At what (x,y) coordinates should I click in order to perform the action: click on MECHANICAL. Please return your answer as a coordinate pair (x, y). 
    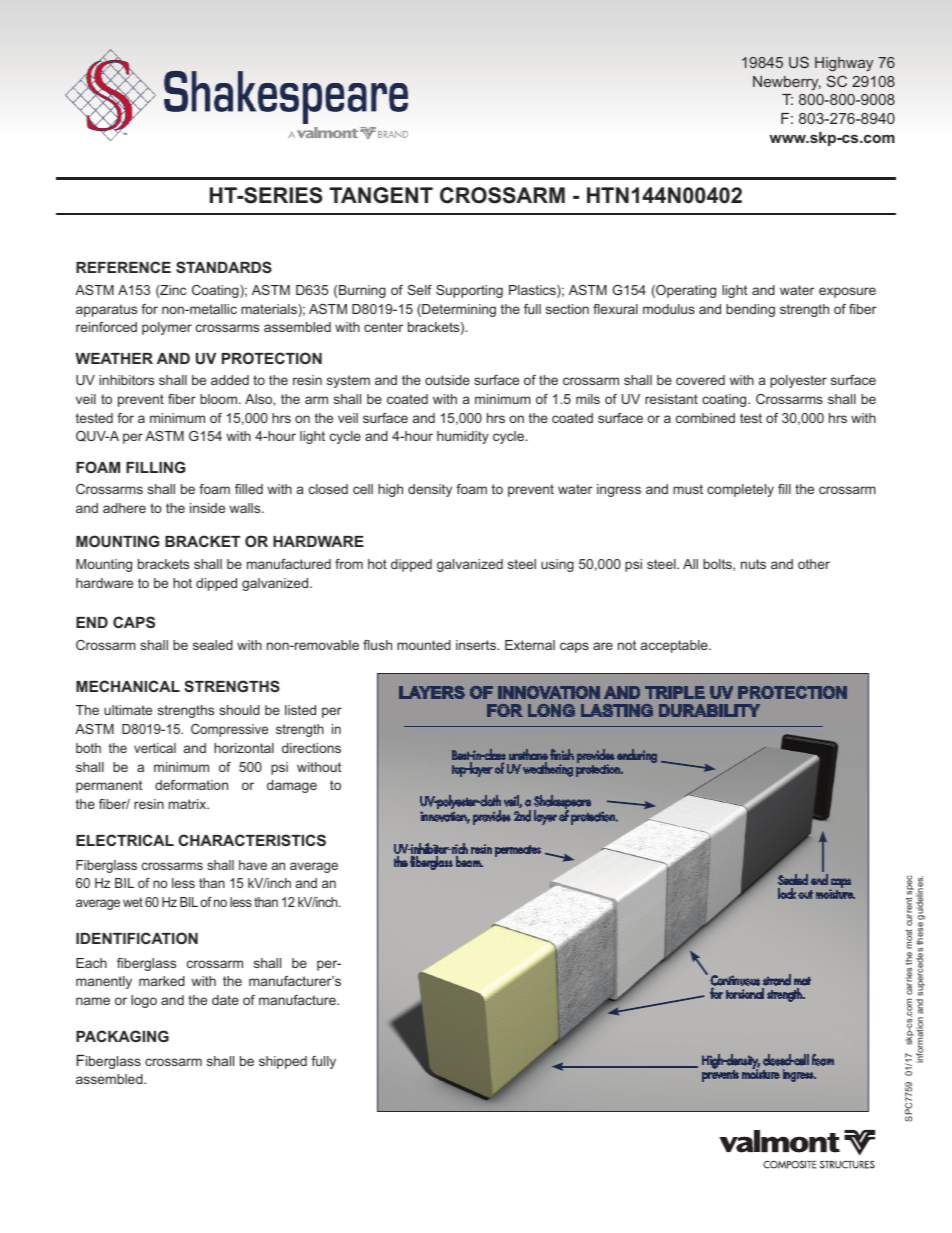
    Looking at the image, I should click on (128, 686).
